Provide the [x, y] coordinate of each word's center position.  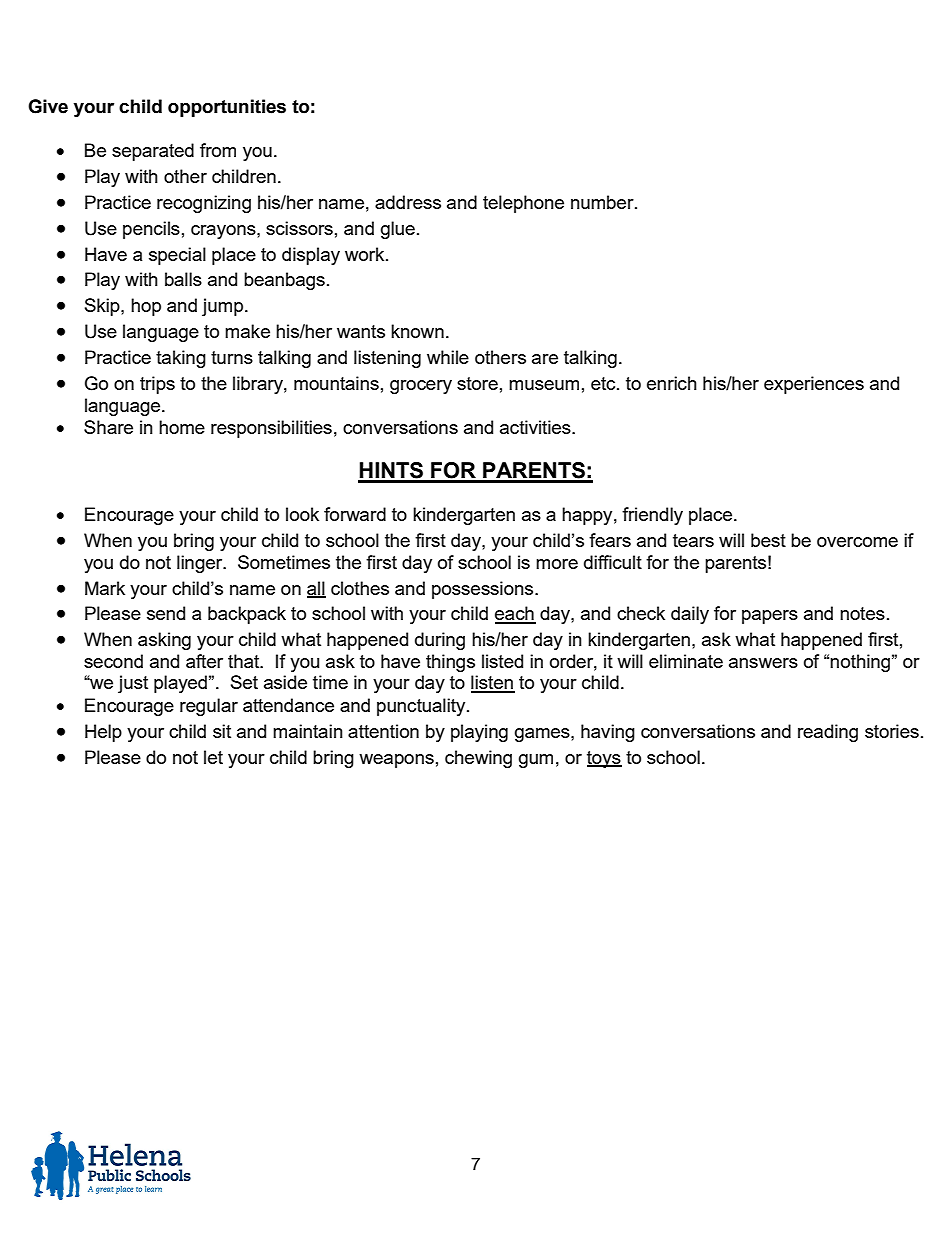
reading [828, 733]
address [408, 202]
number [603, 202]
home [182, 427]
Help [103, 733]
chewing [478, 759]
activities [536, 427]
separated [153, 152]
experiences [814, 385]
